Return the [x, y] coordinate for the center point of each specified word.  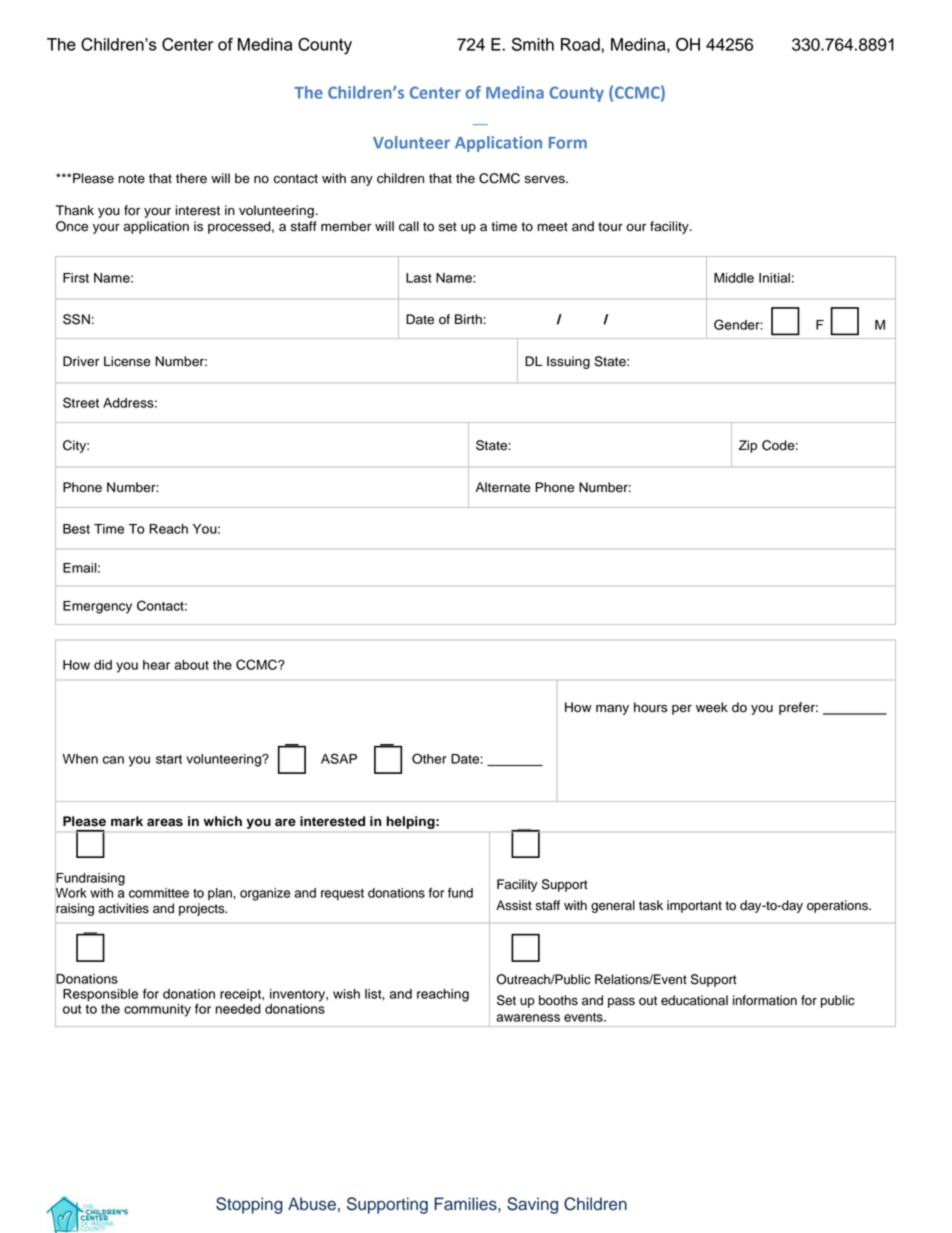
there [191, 178]
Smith [533, 44]
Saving [532, 1205]
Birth [469, 319]
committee [159, 893]
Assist [514, 905]
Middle [734, 278]
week [712, 707]
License [127, 361]
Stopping [249, 1205]
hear [156, 665]
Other [429, 758]
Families [466, 1204]
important [694, 906]
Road [581, 44]
